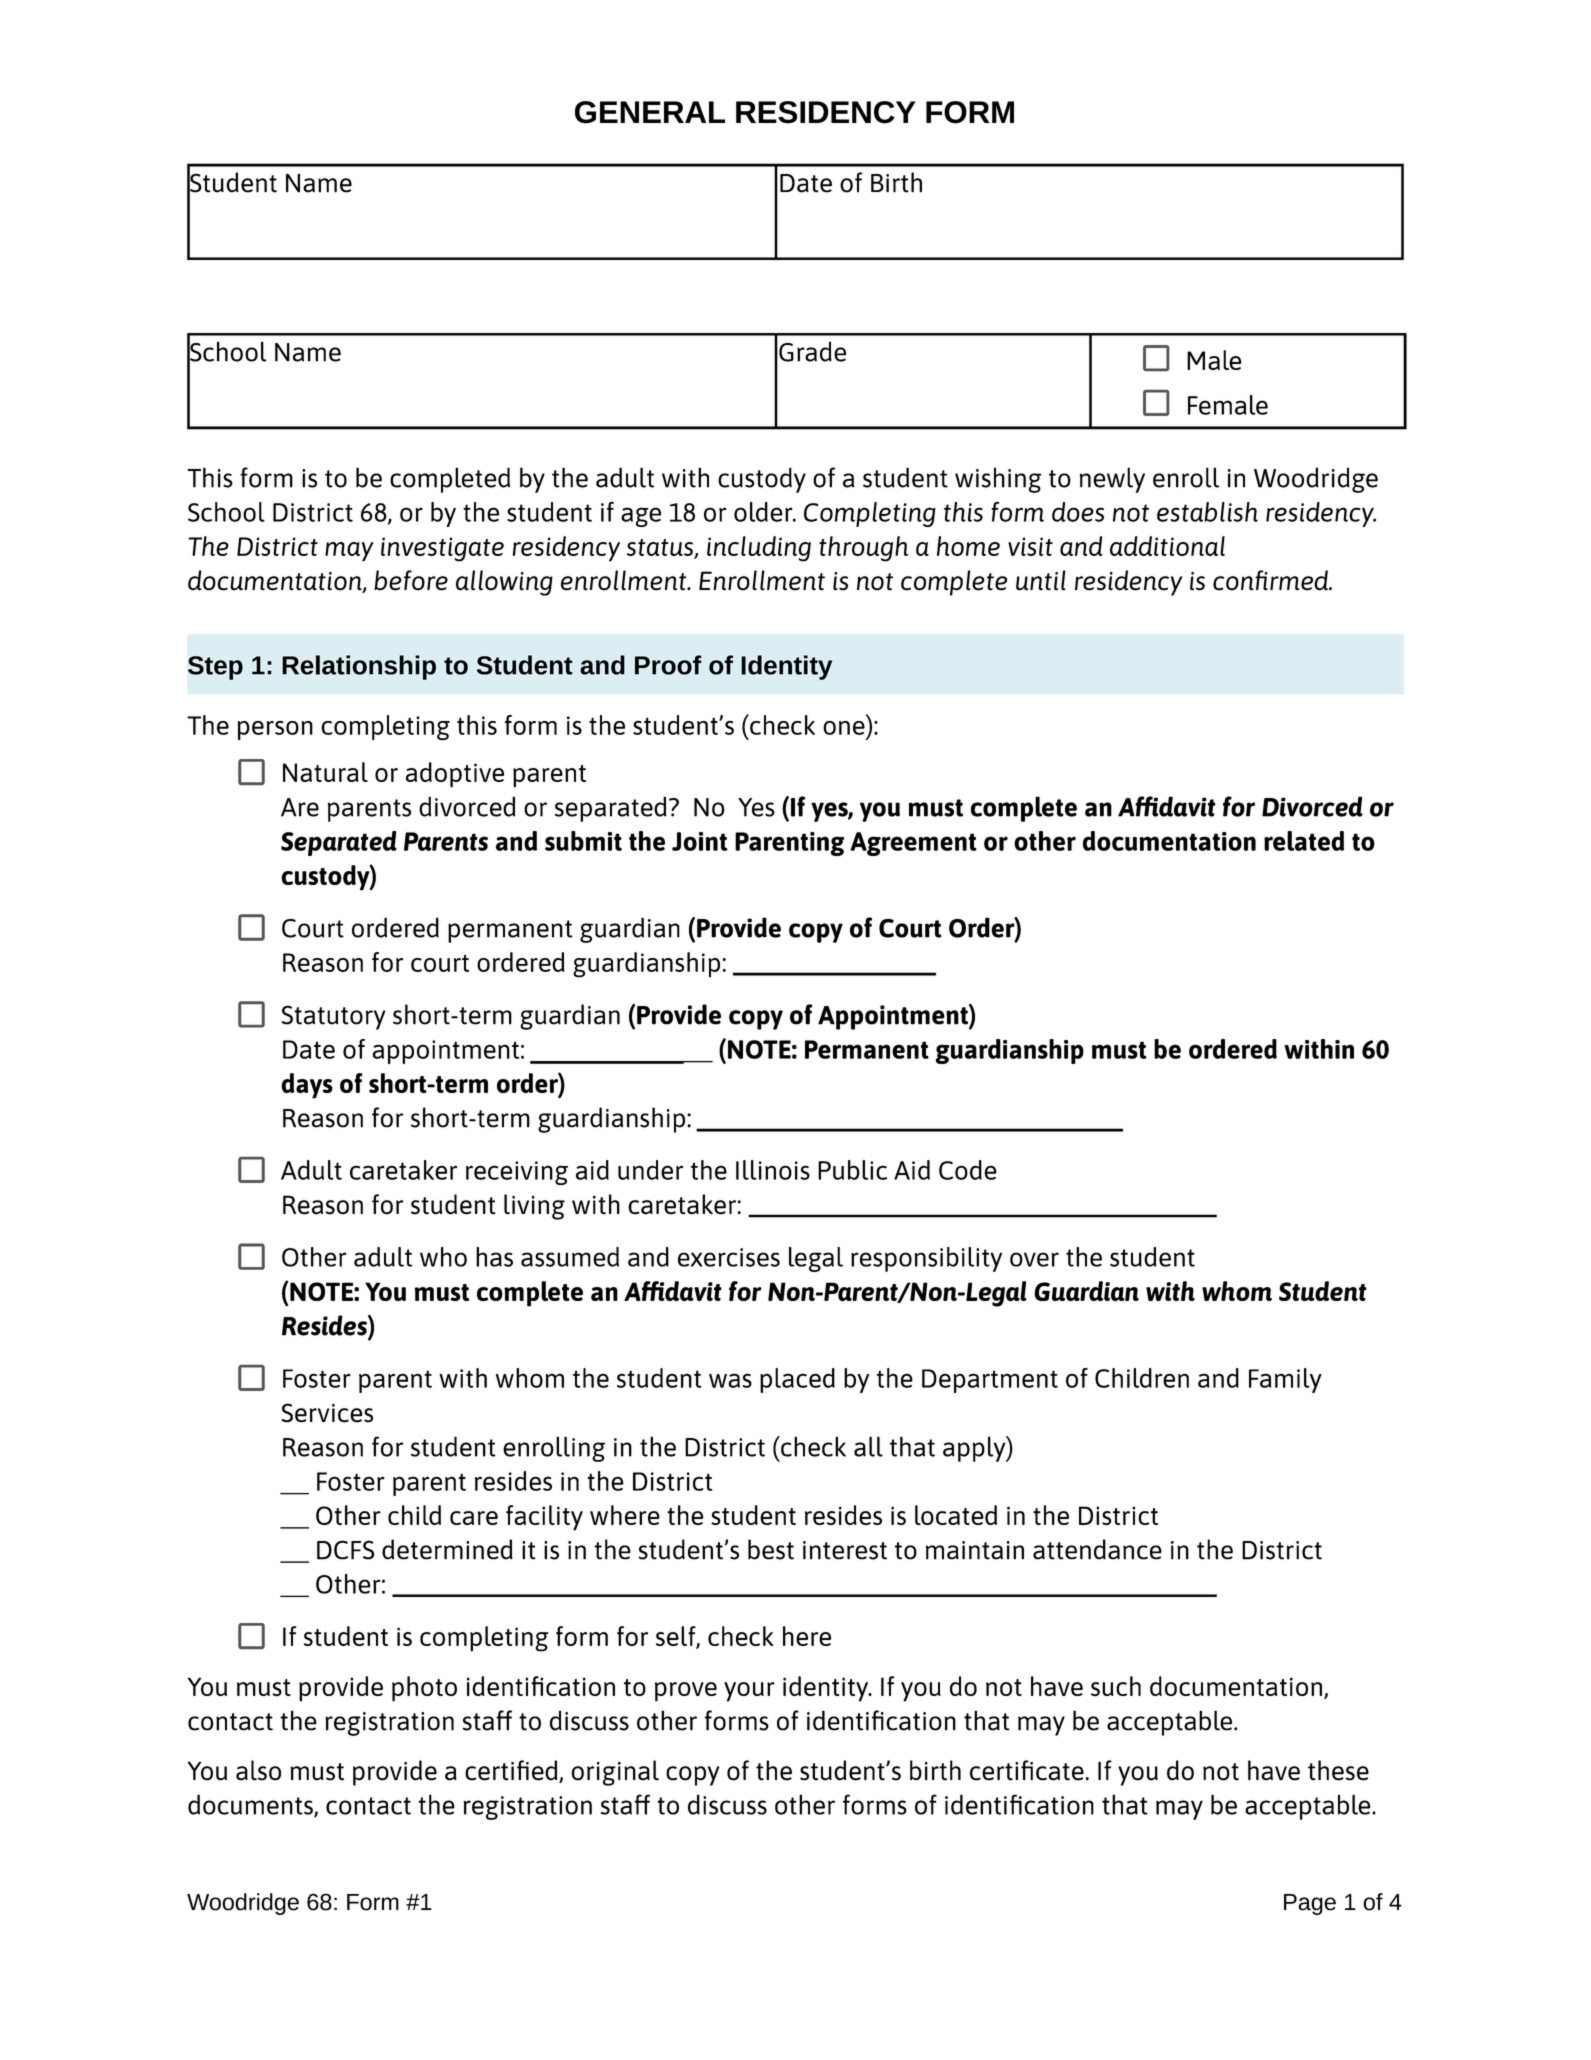 Image resolution: width=1591 pixels, height=2060 pixels. I want to click on documents, so click(251, 1805).
